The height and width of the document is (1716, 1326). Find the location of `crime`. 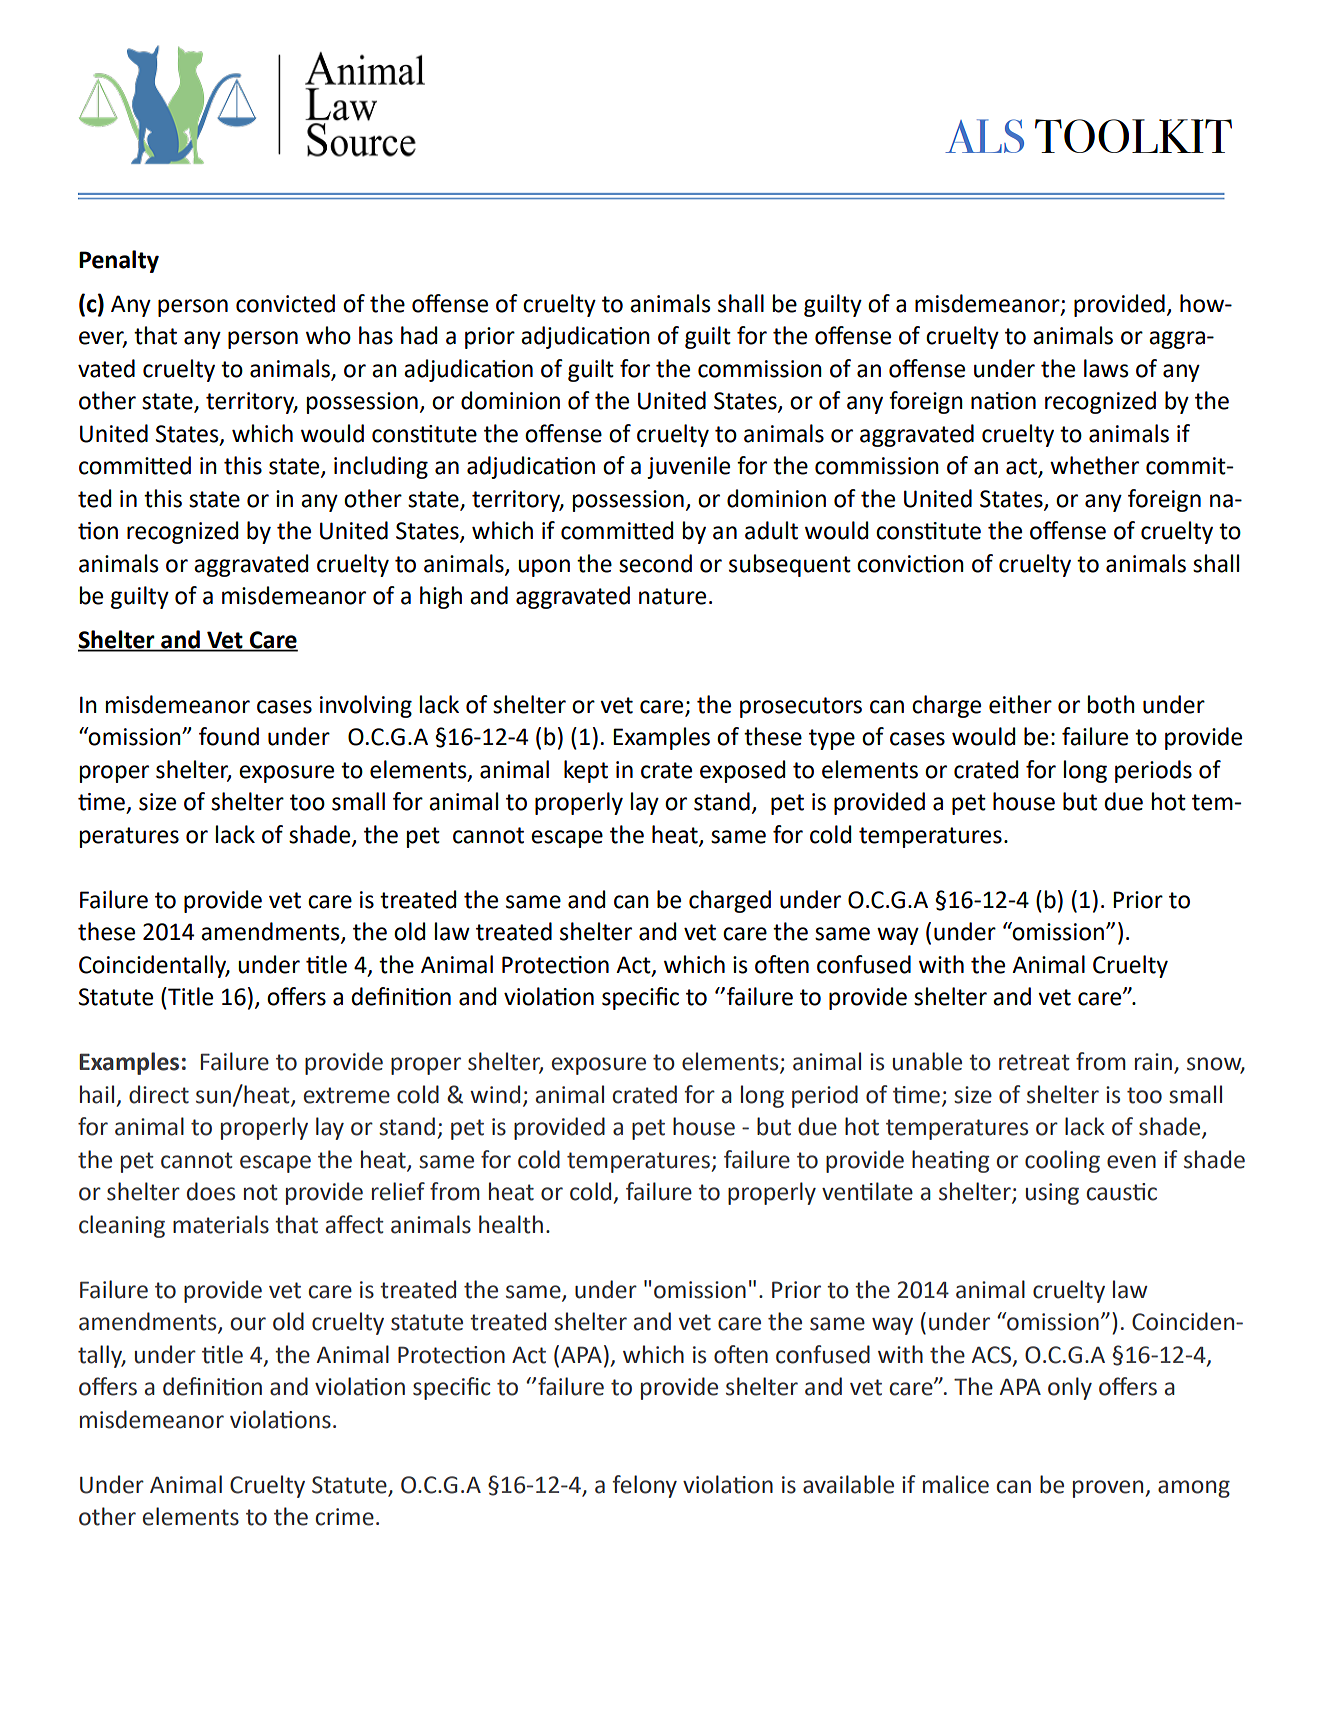

crime is located at coordinates (344, 1517).
